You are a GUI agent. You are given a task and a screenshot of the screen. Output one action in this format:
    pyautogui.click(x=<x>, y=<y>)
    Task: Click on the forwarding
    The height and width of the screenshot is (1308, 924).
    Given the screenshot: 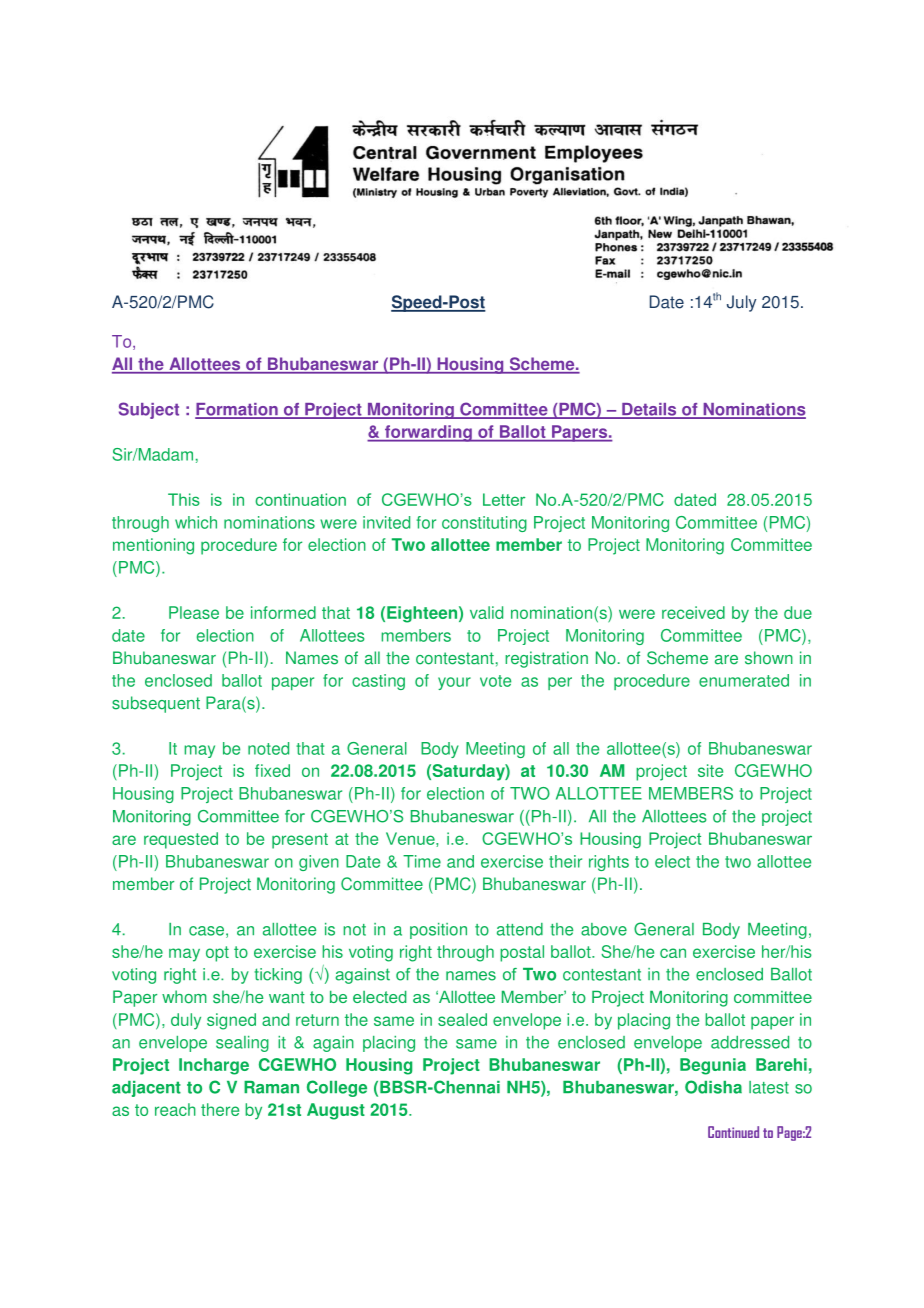 What is the action you would take?
    pyautogui.click(x=428, y=433)
